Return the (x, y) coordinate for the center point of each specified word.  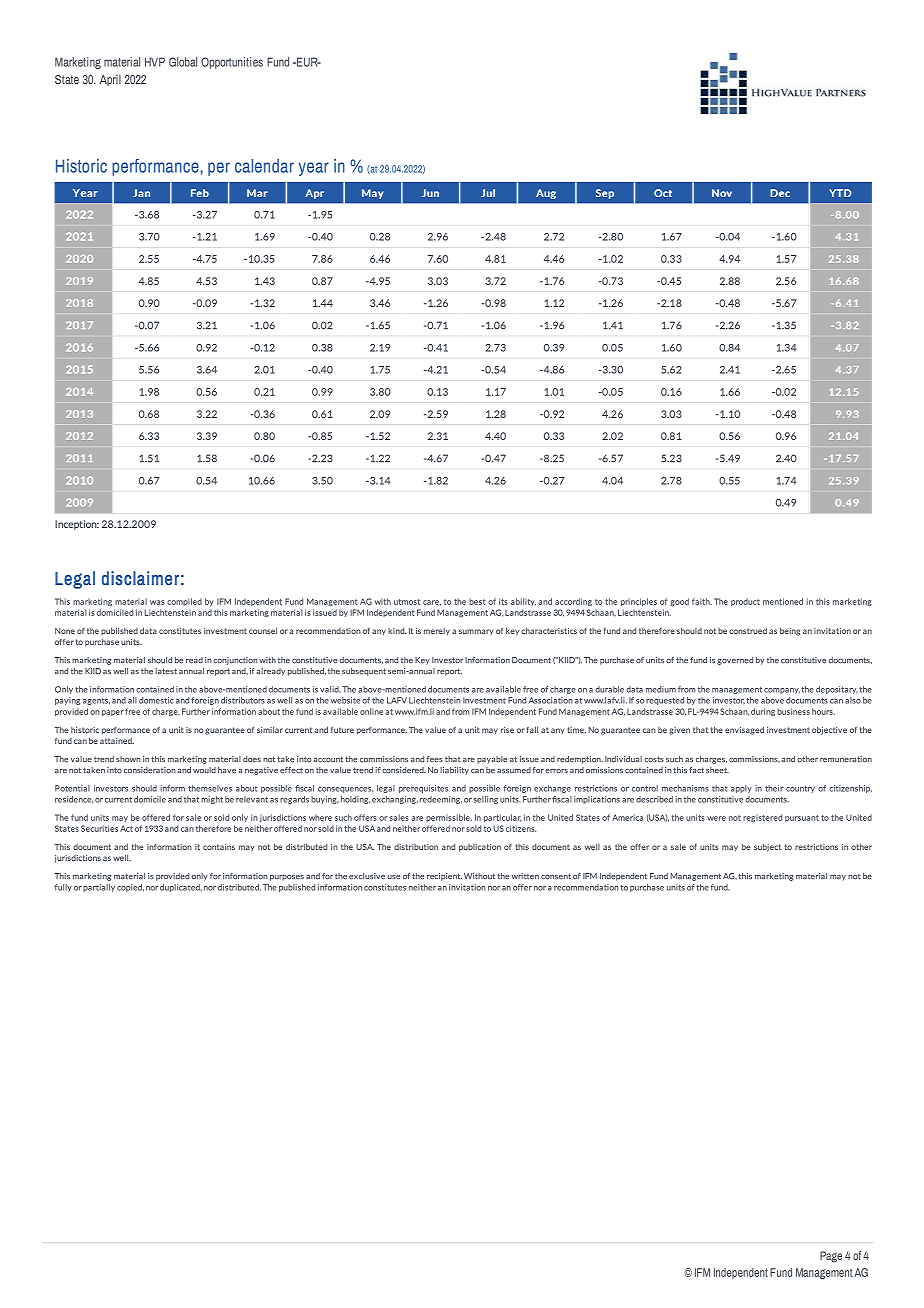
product (745, 602)
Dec (780, 193)
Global (183, 62)
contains (219, 847)
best (477, 601)
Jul (488, 193)
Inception (77, 525)
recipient (444, 877)
